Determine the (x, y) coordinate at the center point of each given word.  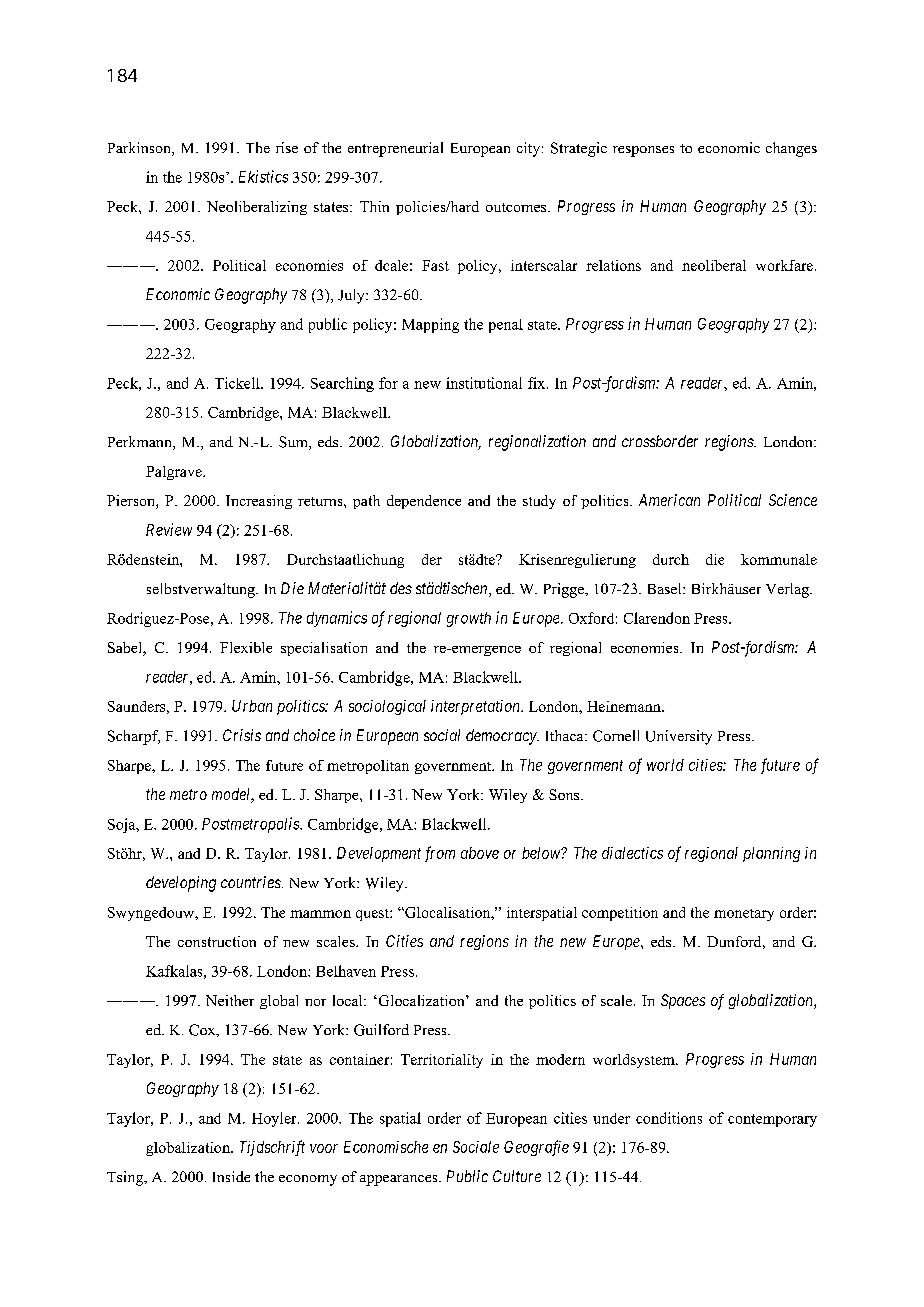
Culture (517, 1176)
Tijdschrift (272, 1148)
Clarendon (657, 618)
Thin (374, 206)
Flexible (246, 647)
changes (791, 149)
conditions (669, 1118)
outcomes (517, 207)
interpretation (476, 707)
